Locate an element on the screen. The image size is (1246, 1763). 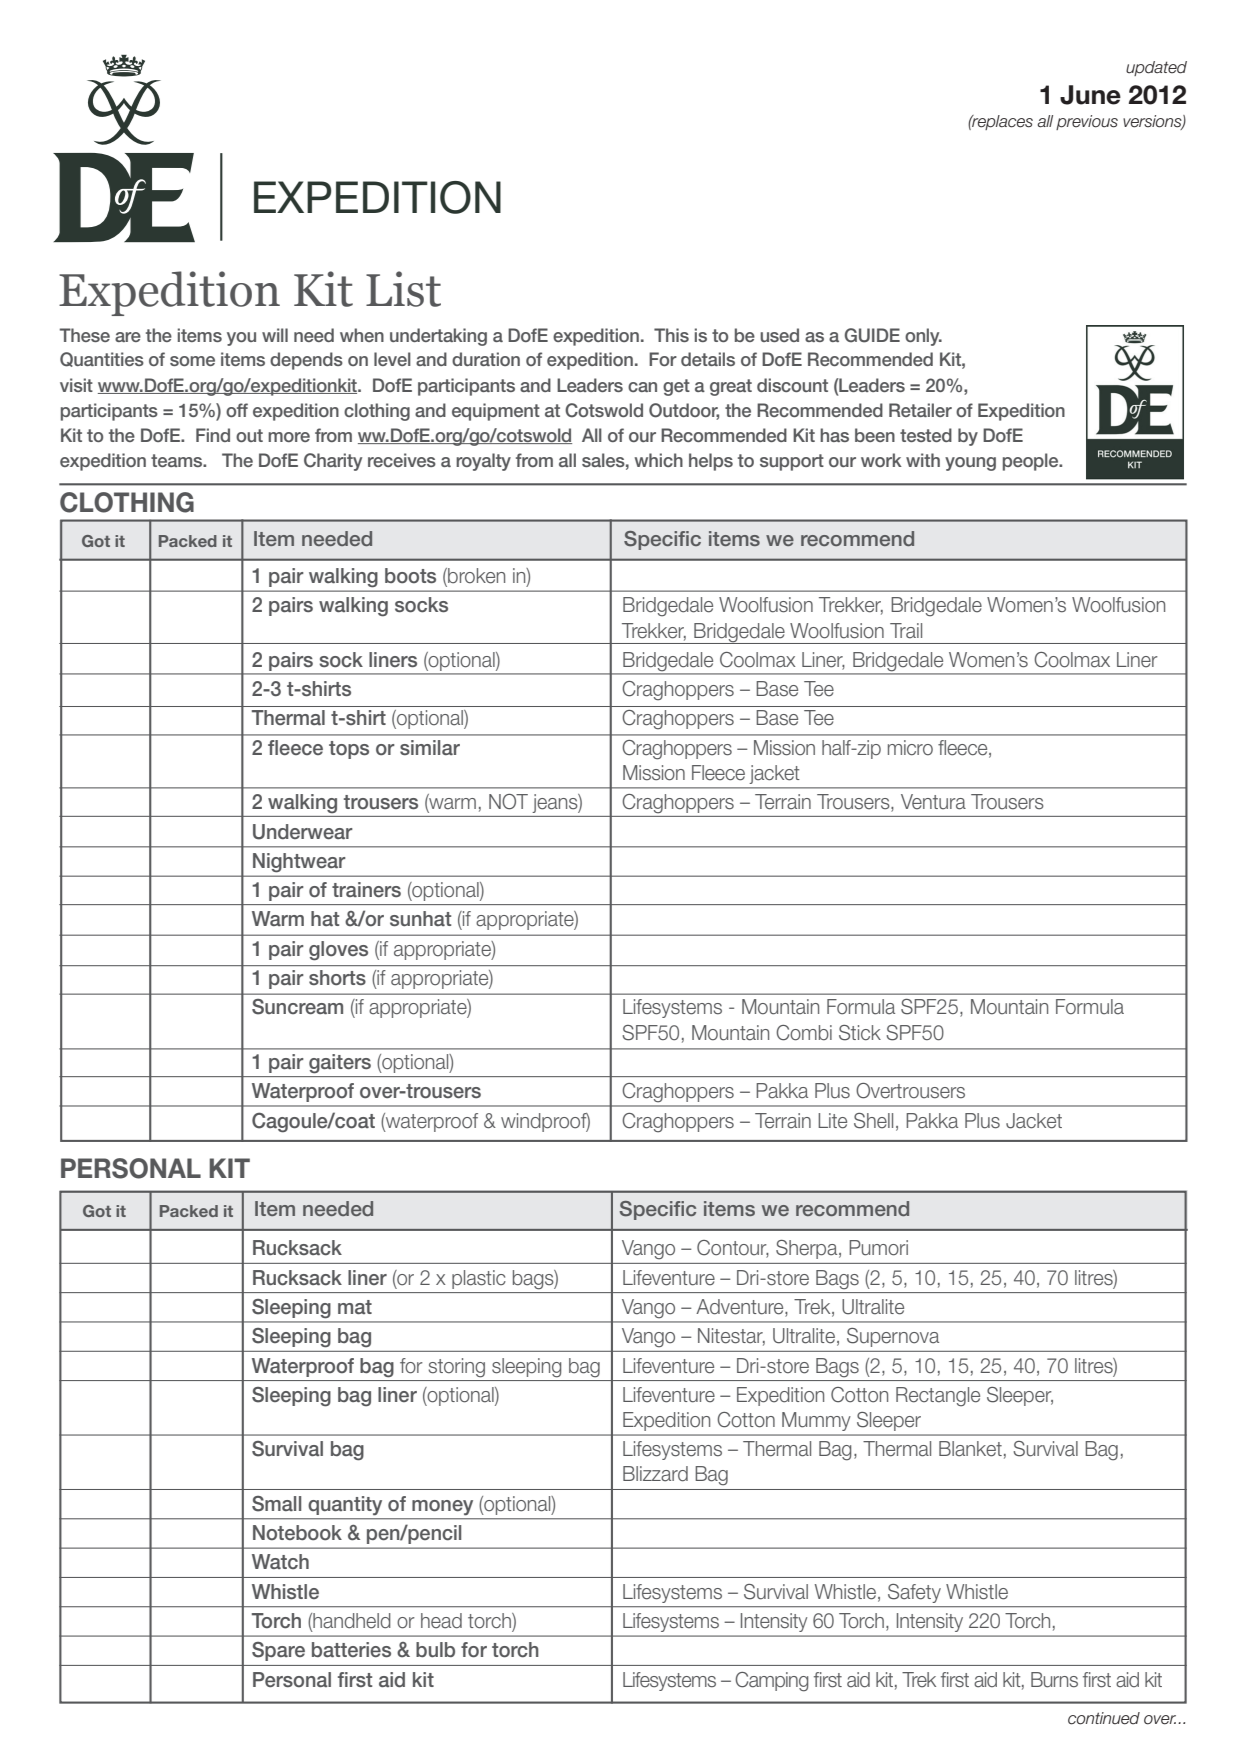
Camping is located at coordinates (771, 1682).
